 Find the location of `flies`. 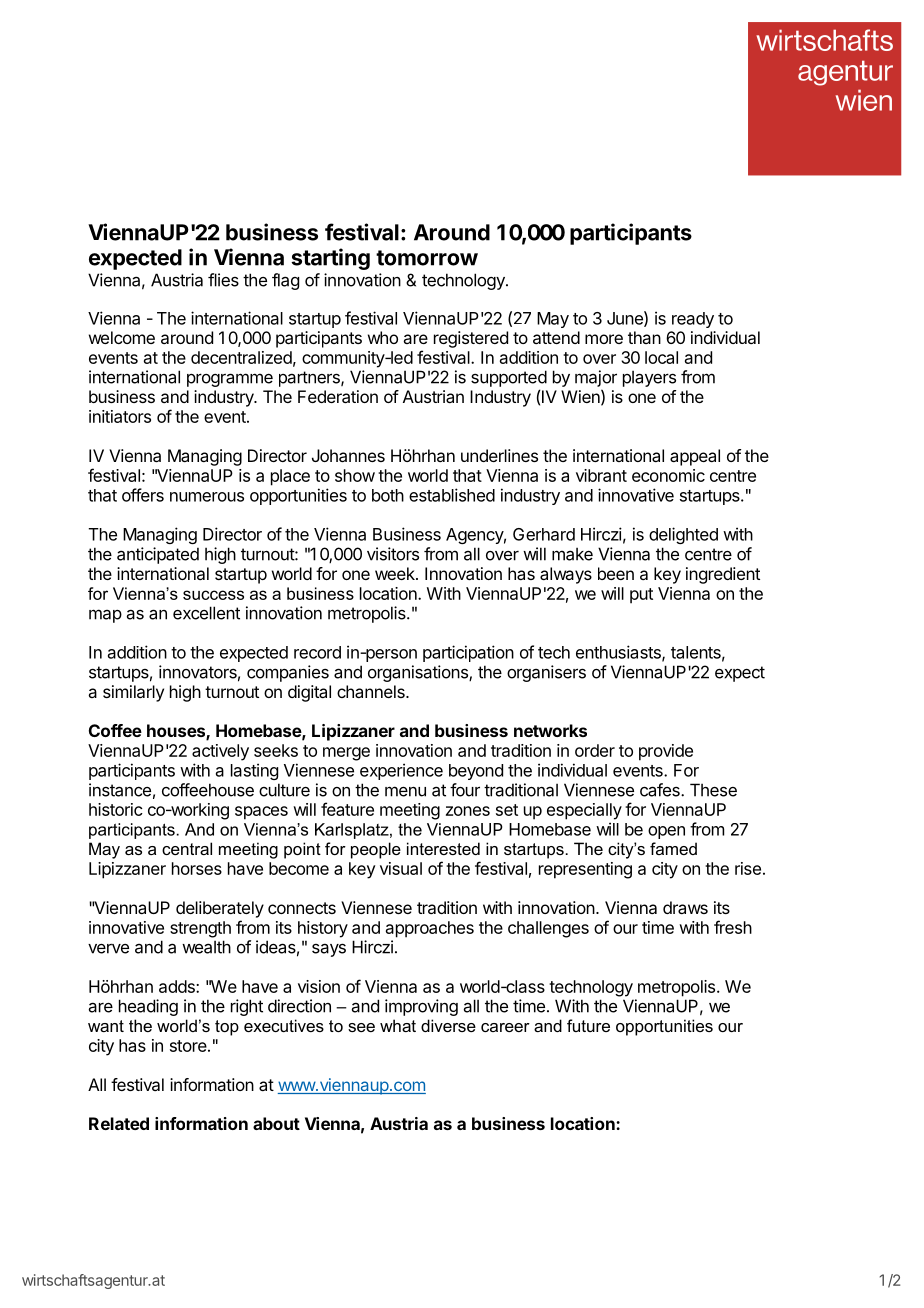

flies is located at coordinates (223, 280).
